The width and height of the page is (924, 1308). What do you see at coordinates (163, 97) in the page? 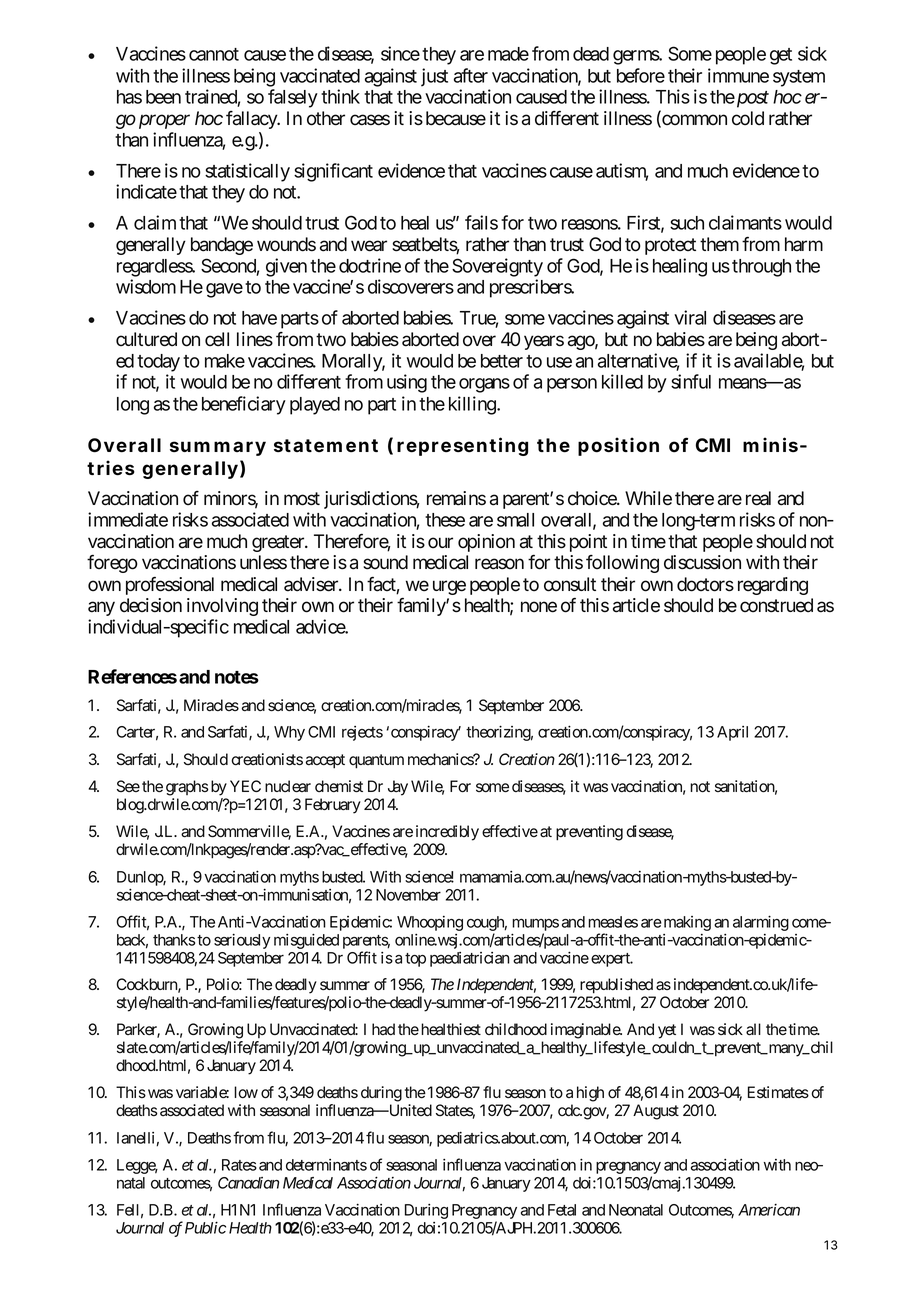
I see `been` at bounding box center [163, 97].
